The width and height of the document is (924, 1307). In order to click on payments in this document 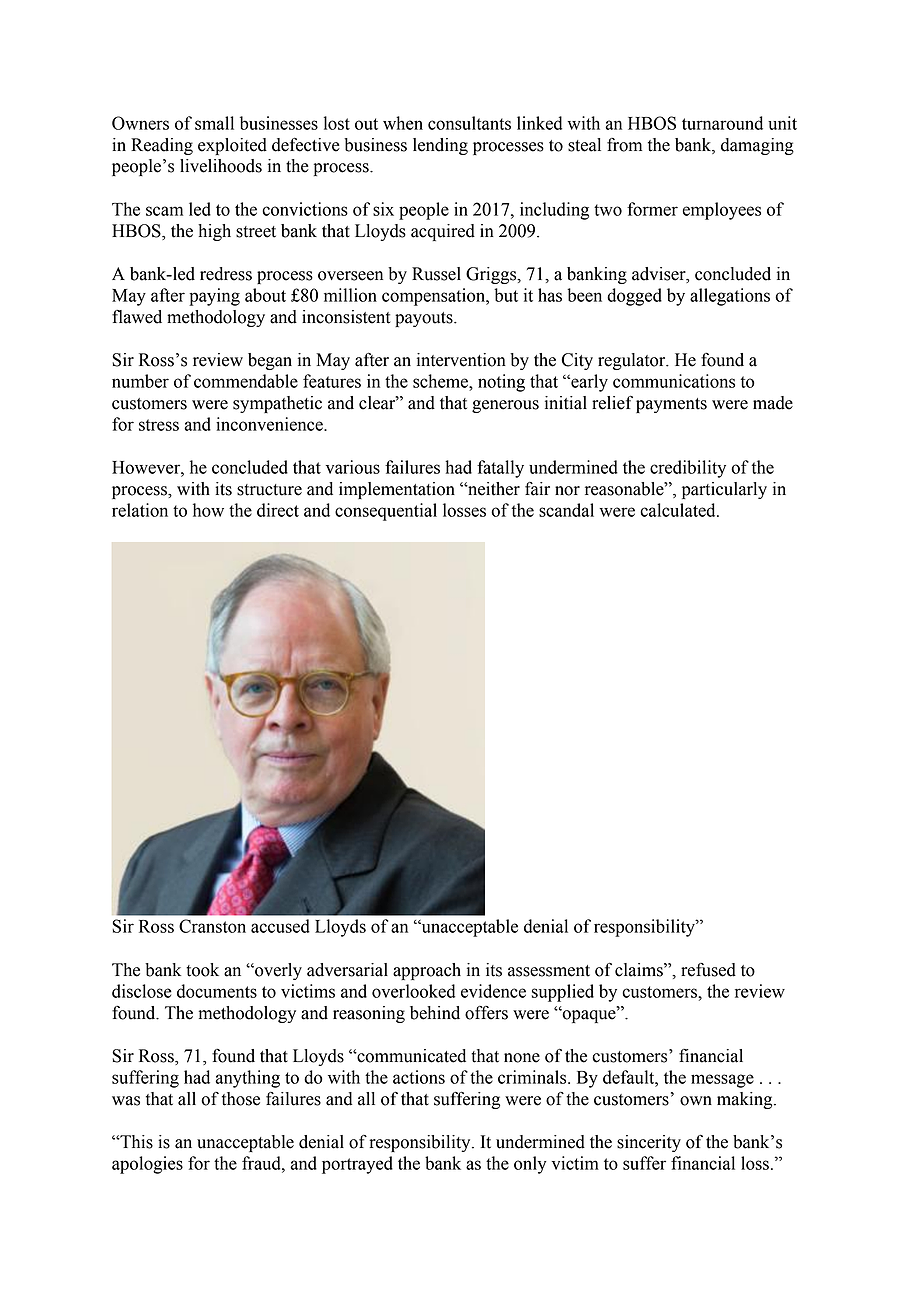, I will do `click(671, 405)`.
